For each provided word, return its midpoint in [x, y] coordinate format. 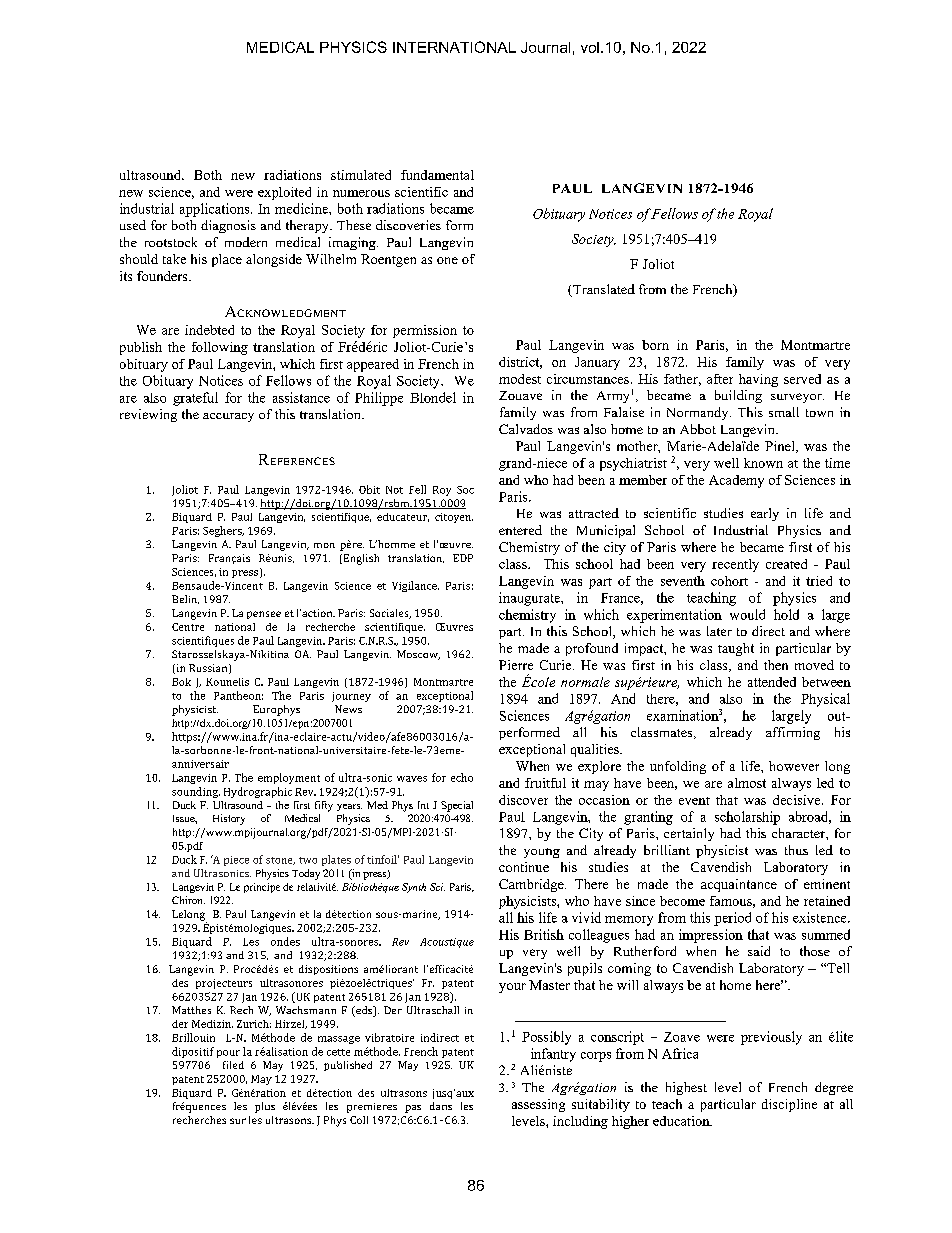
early [765, 514]
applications [216, 210]
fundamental [437, 175]
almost [747, 783]
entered [520, 530]
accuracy [228, 417]
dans [441, 1106]
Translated [603, 290]
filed [233, 1065]
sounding [196, 792]
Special [457, 806]
